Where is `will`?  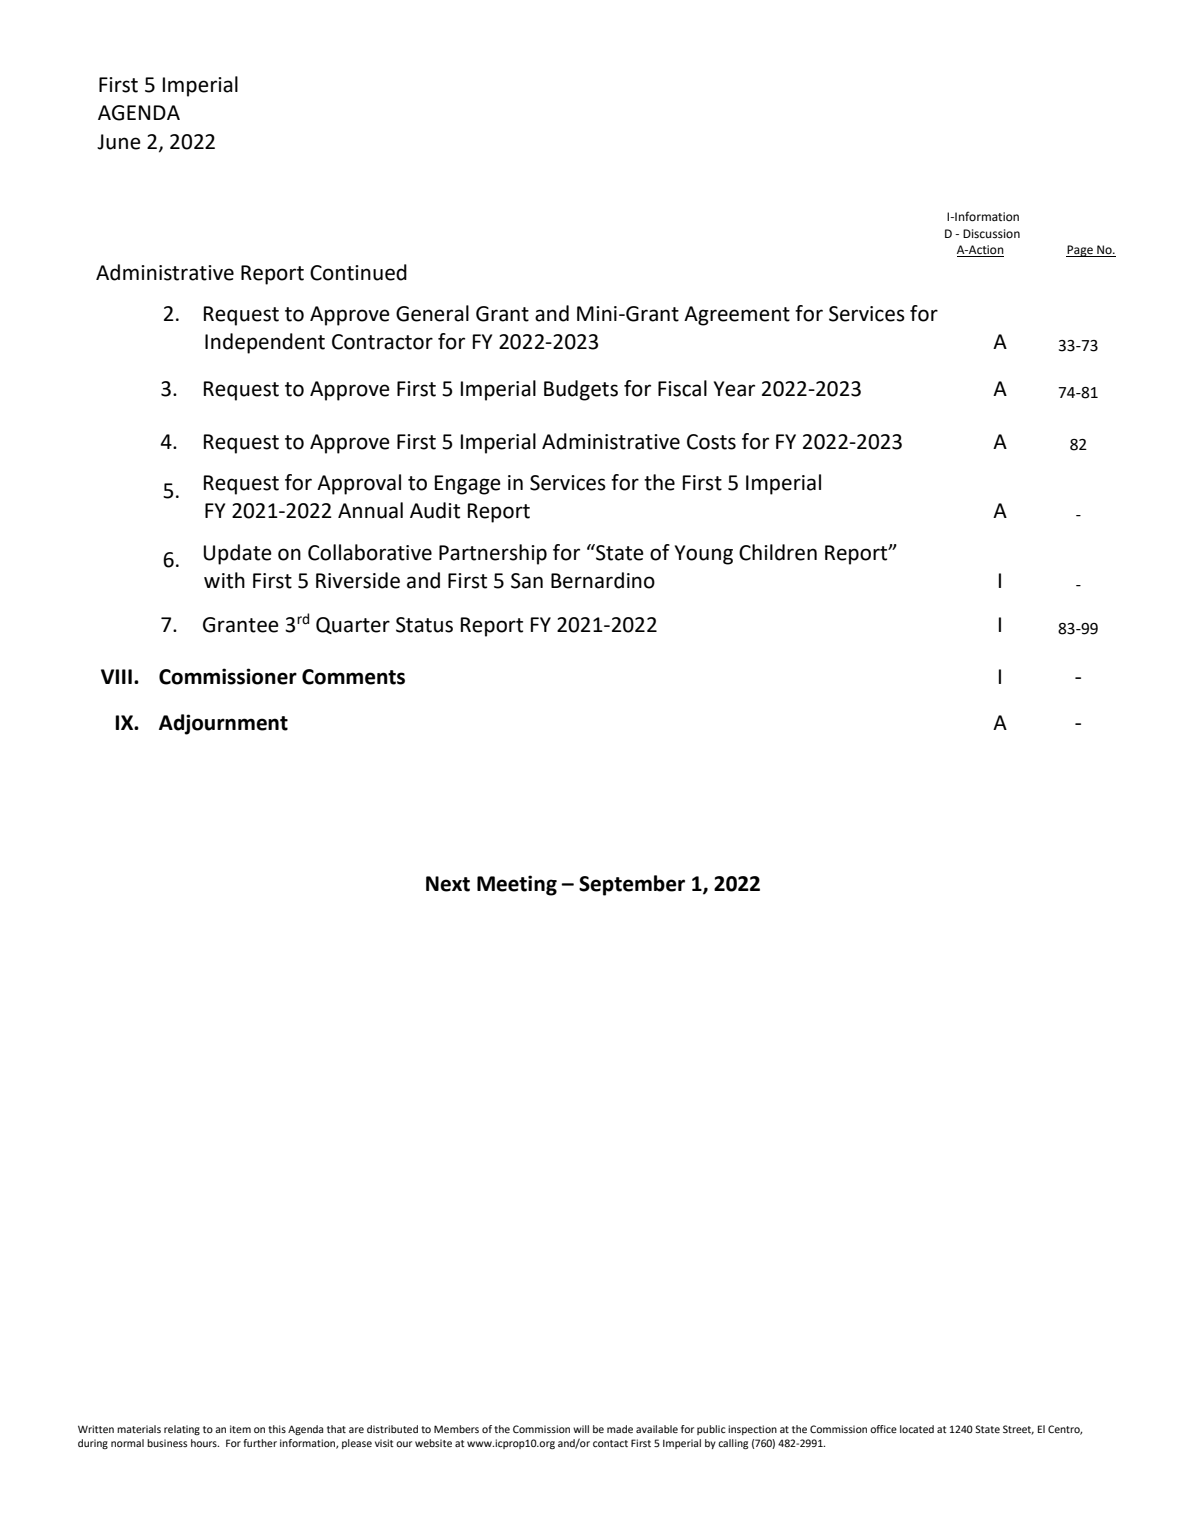 will is located at coordinates (581, 1429).
